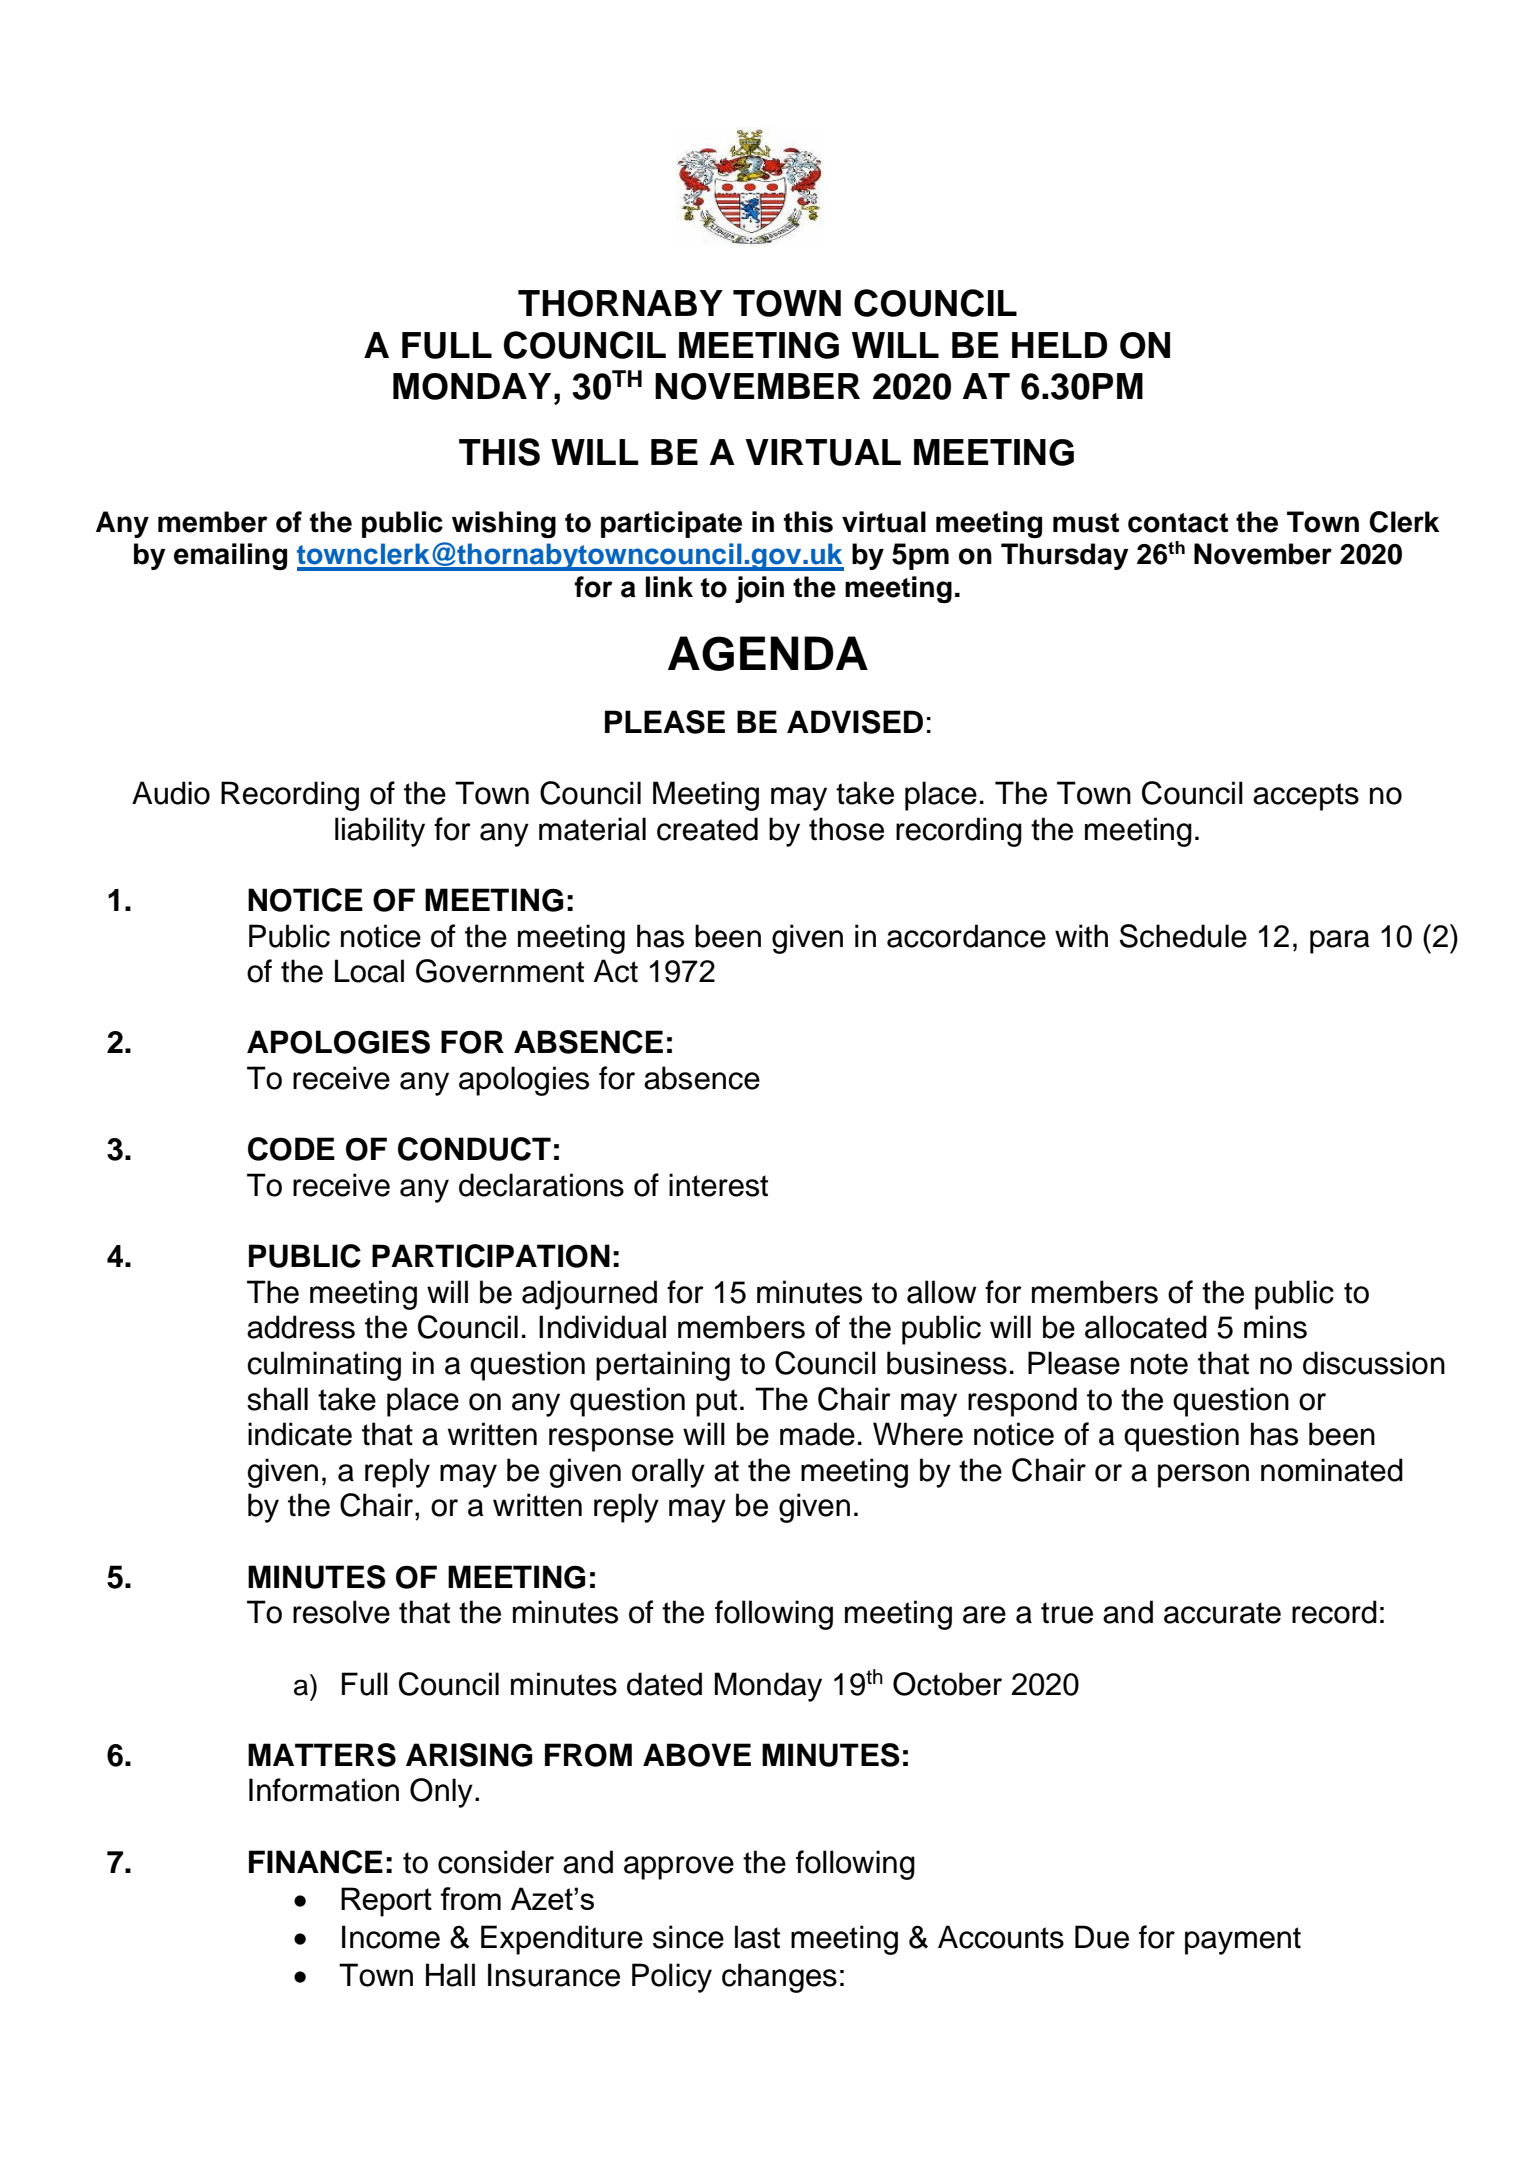  I want to click on created, so click(707, 829).
